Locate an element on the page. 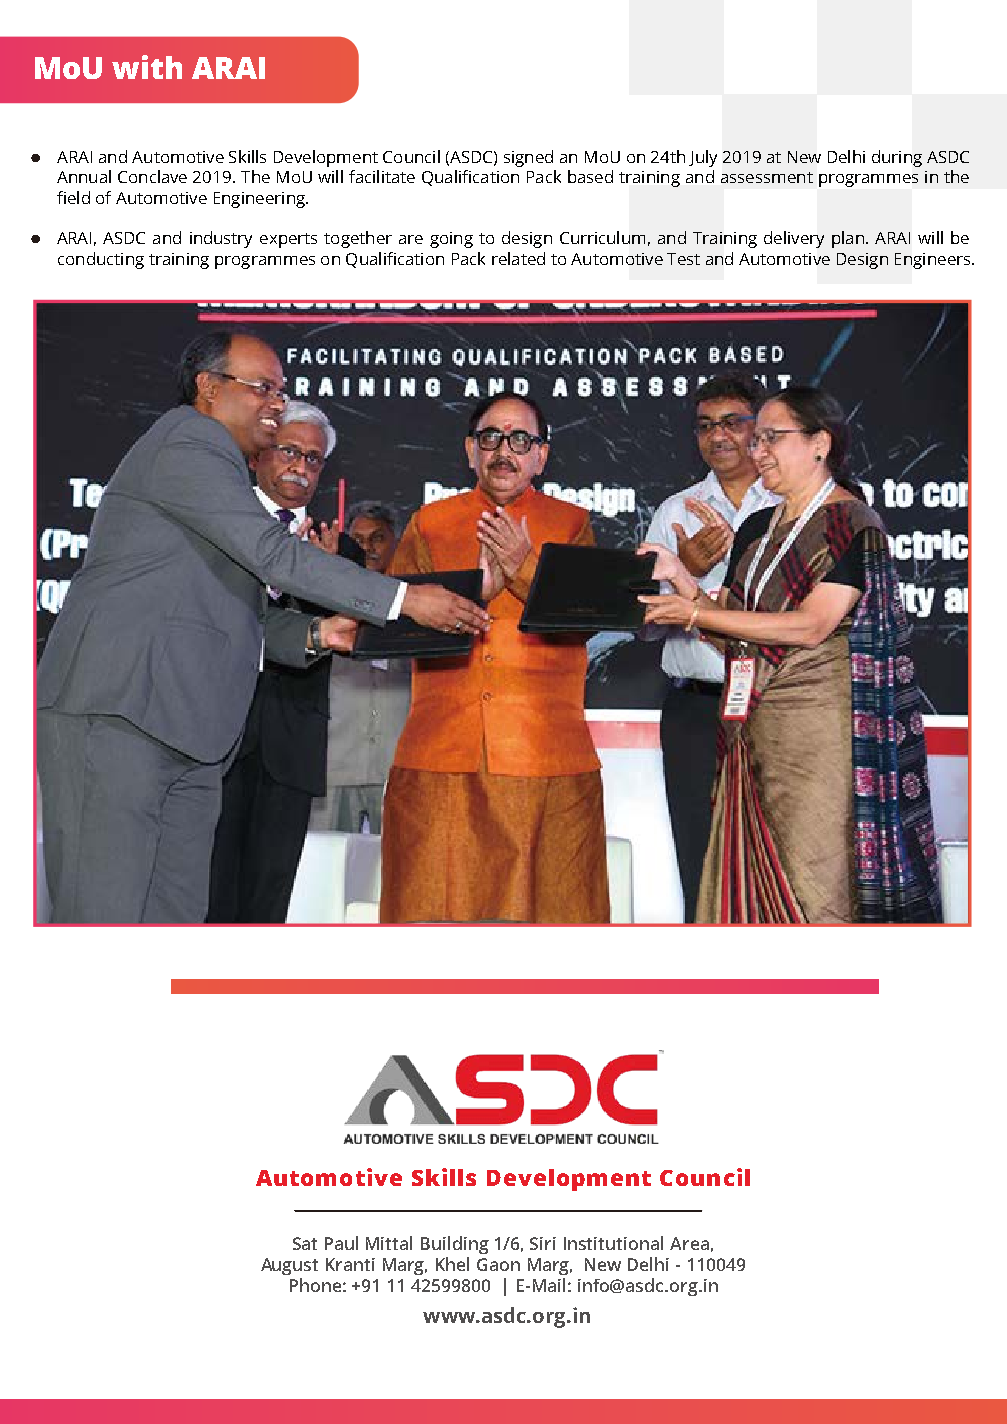 This page has width=1007, height=1424. Sat is located at coordinates (305, 1243).
